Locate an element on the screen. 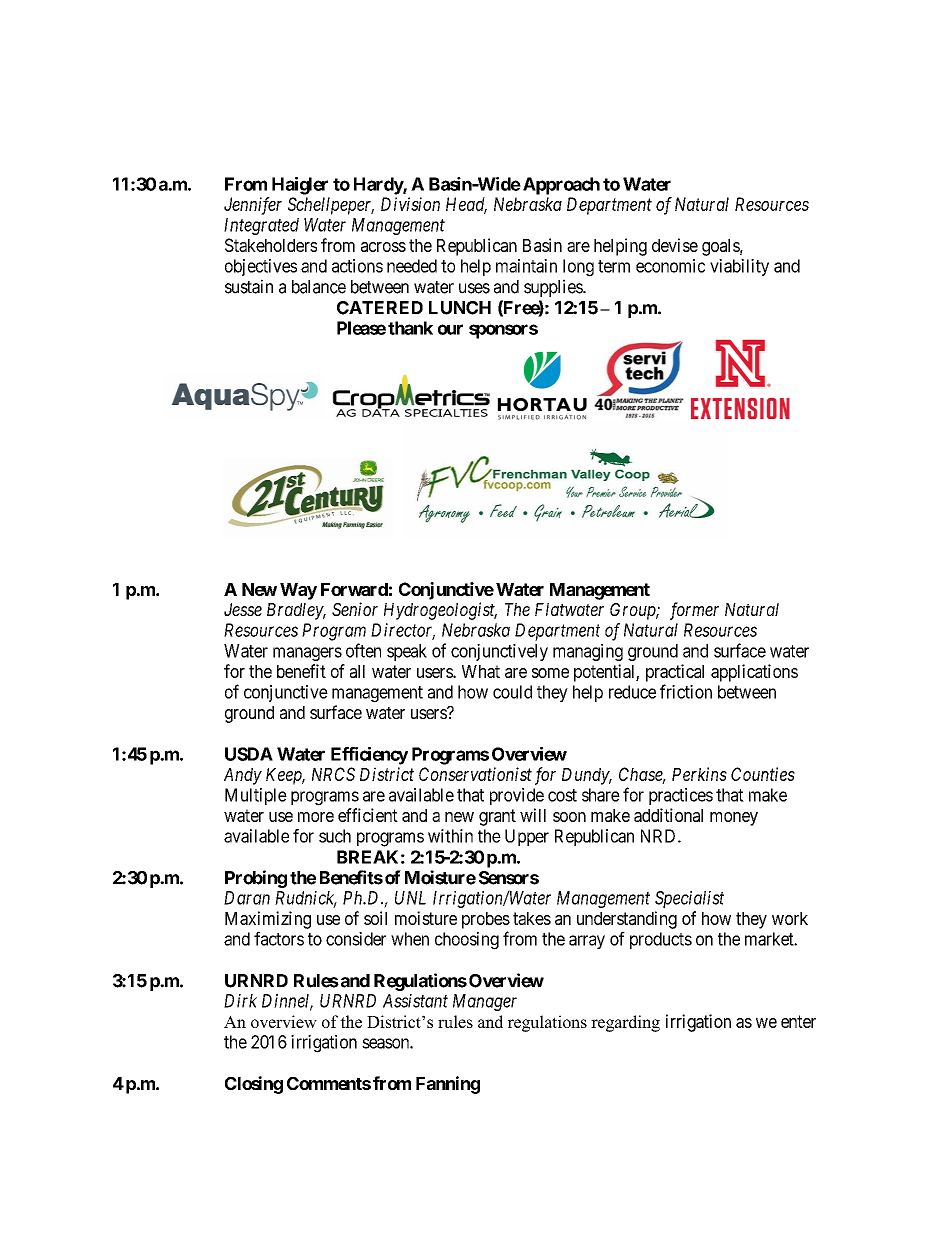 The width and height of the screenshot is (952, 1233). some is located at coordinates (550, 673).
